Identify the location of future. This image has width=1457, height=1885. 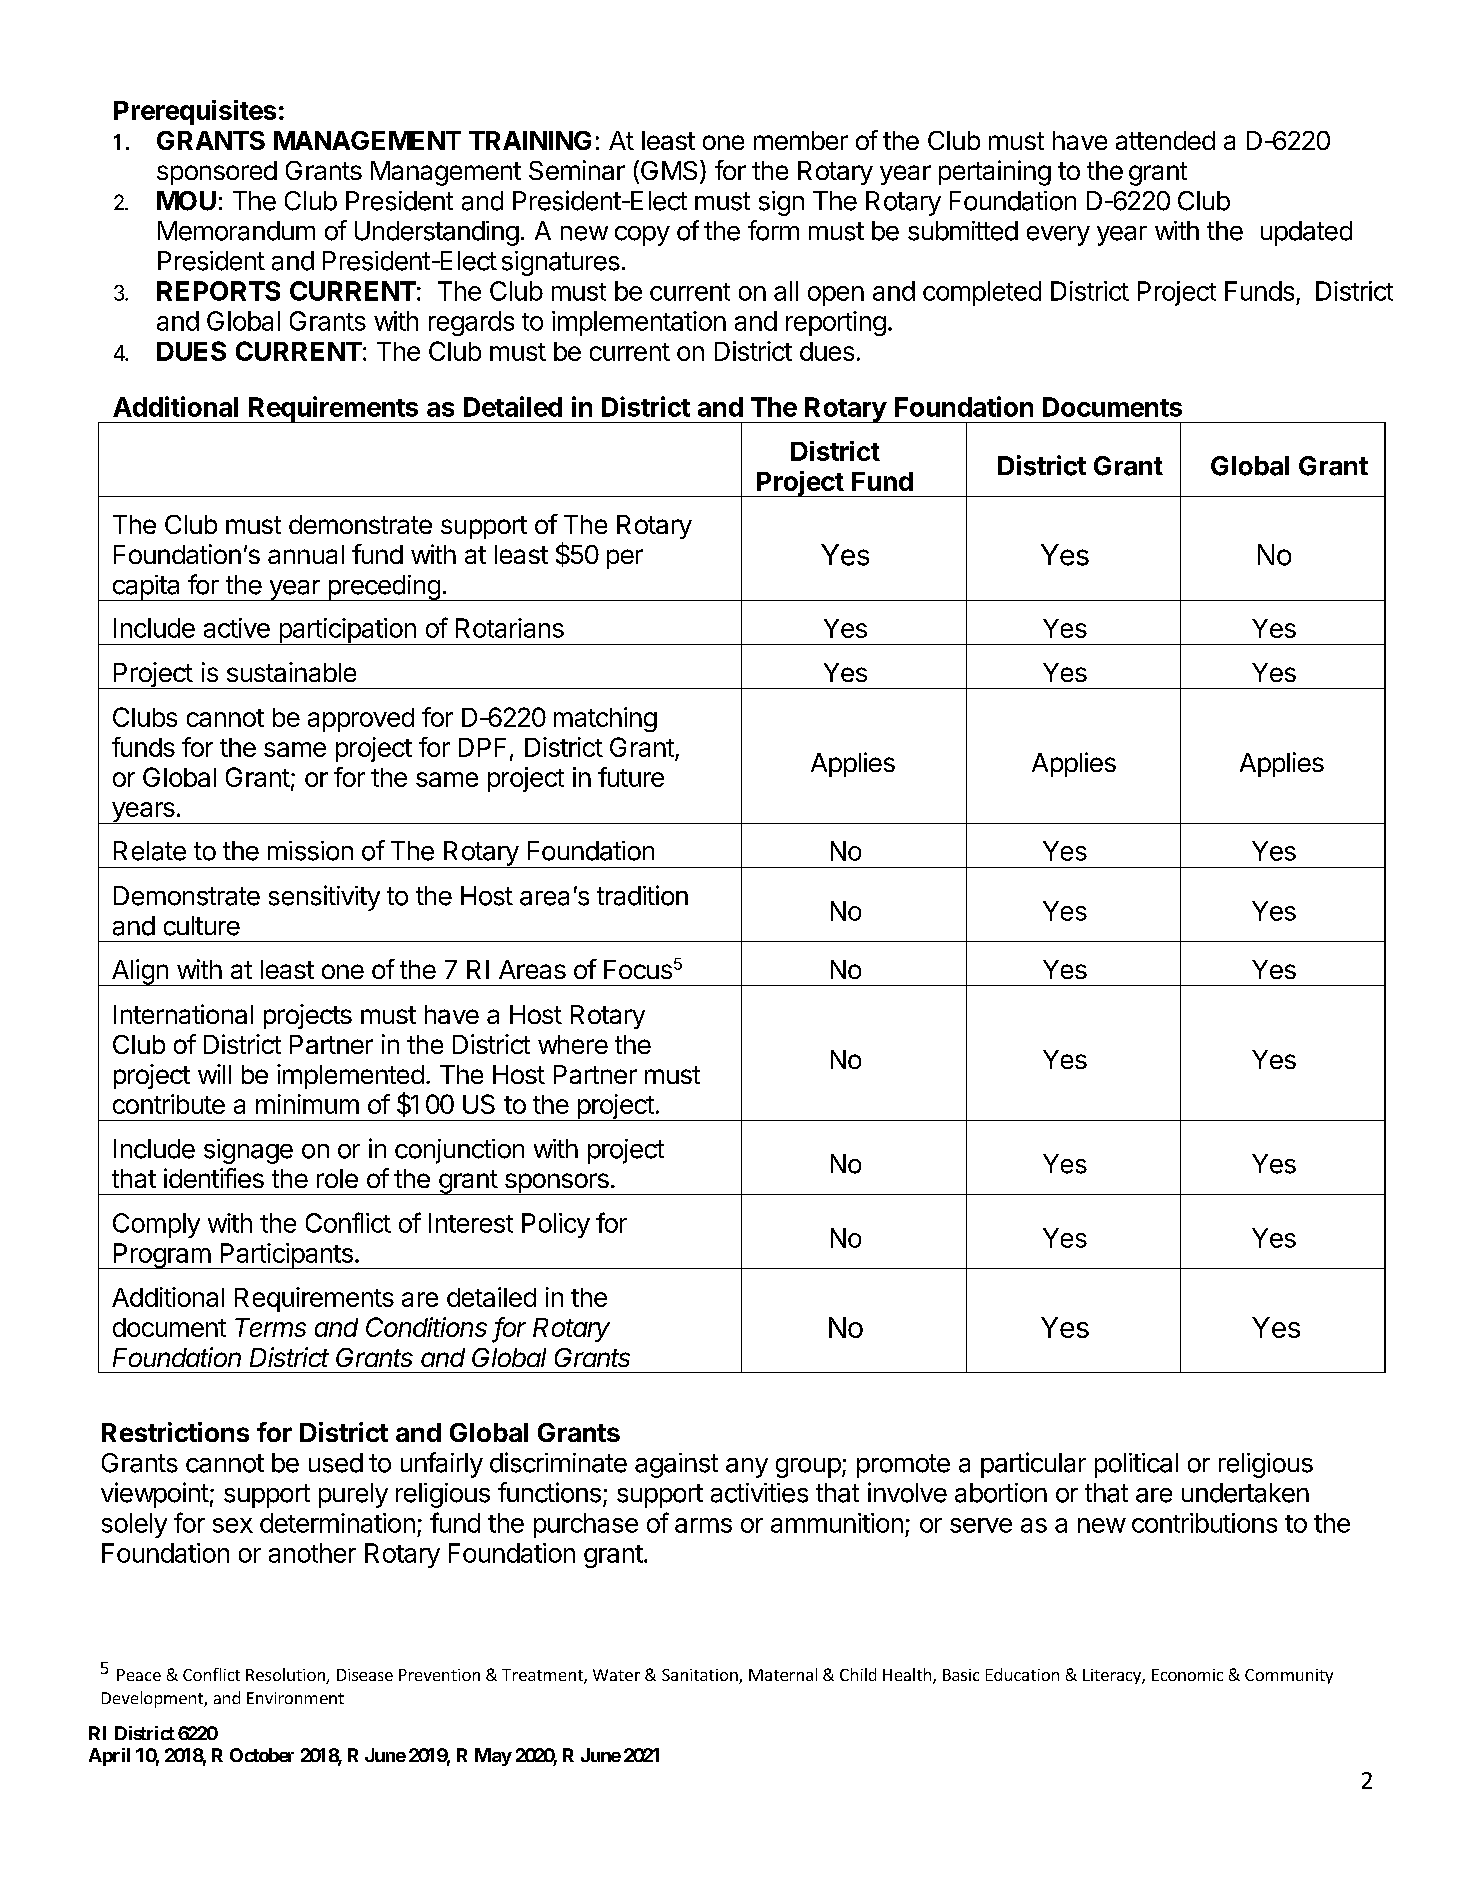
(631, 777).
